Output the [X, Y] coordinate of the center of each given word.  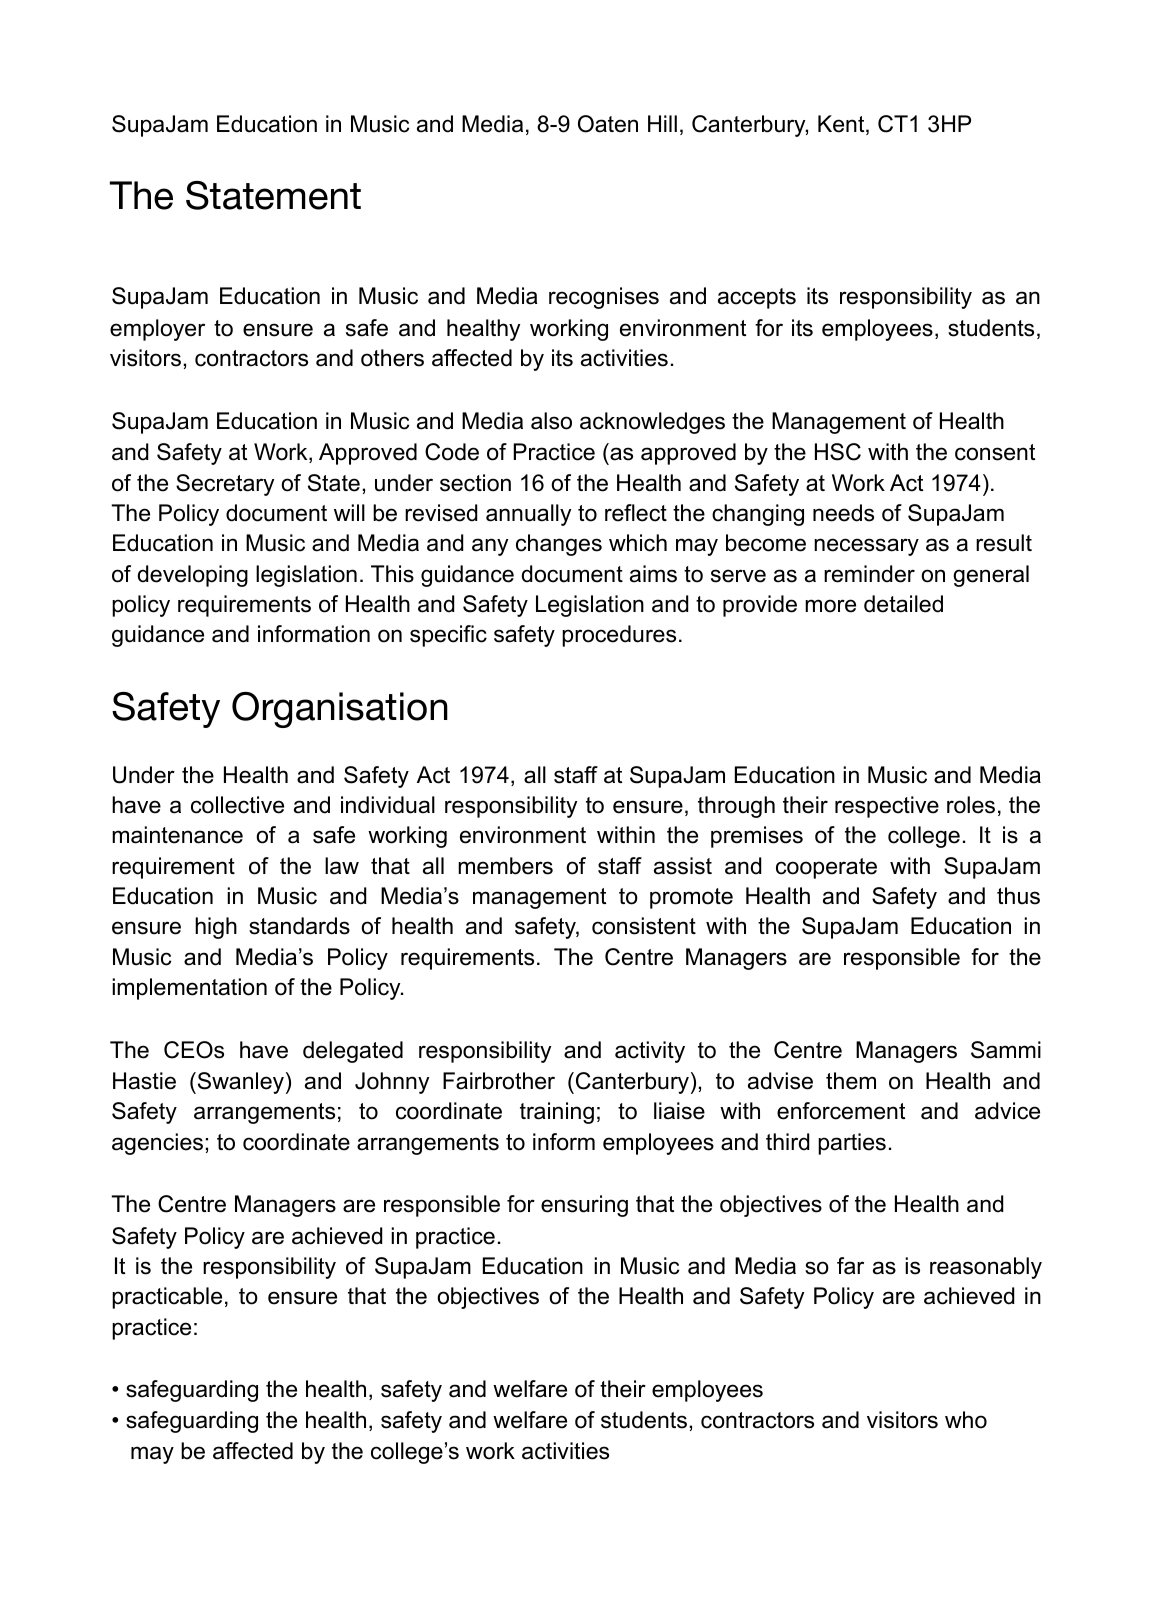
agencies [157, 1144]
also [551, 421]
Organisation [340, 710]
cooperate [826, 868]
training [557, 1113]
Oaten [608, 124]
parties [852, 1144]
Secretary [225, 485]
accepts [757, 298]
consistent [644, 926]
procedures [619, 636]
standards [299, 926]
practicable [167, 1298]
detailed [903, 604]
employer [157, 330]
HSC [838, 452]
